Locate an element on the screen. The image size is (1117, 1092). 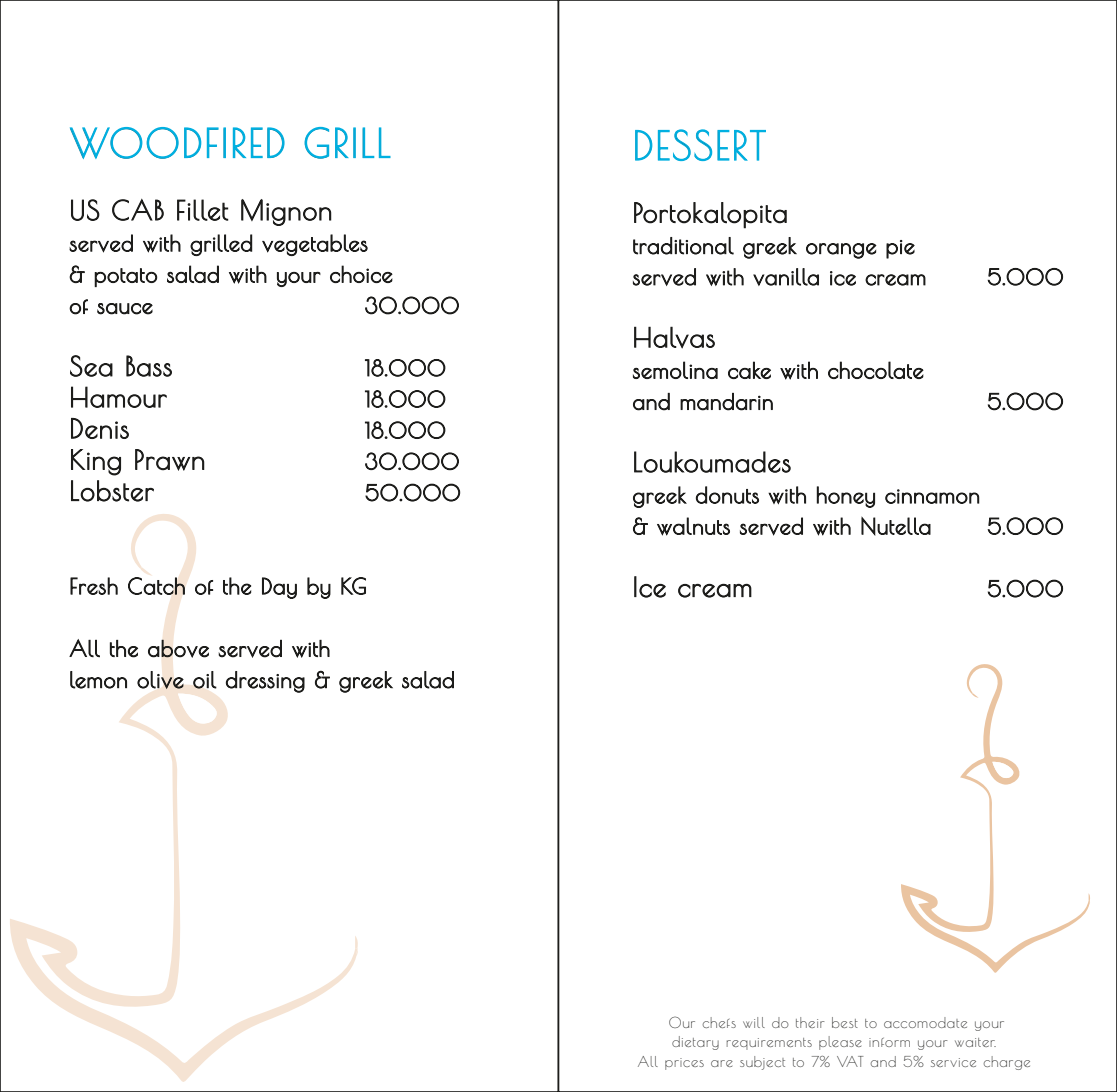
prices is located at coordinates (684, 1064).
